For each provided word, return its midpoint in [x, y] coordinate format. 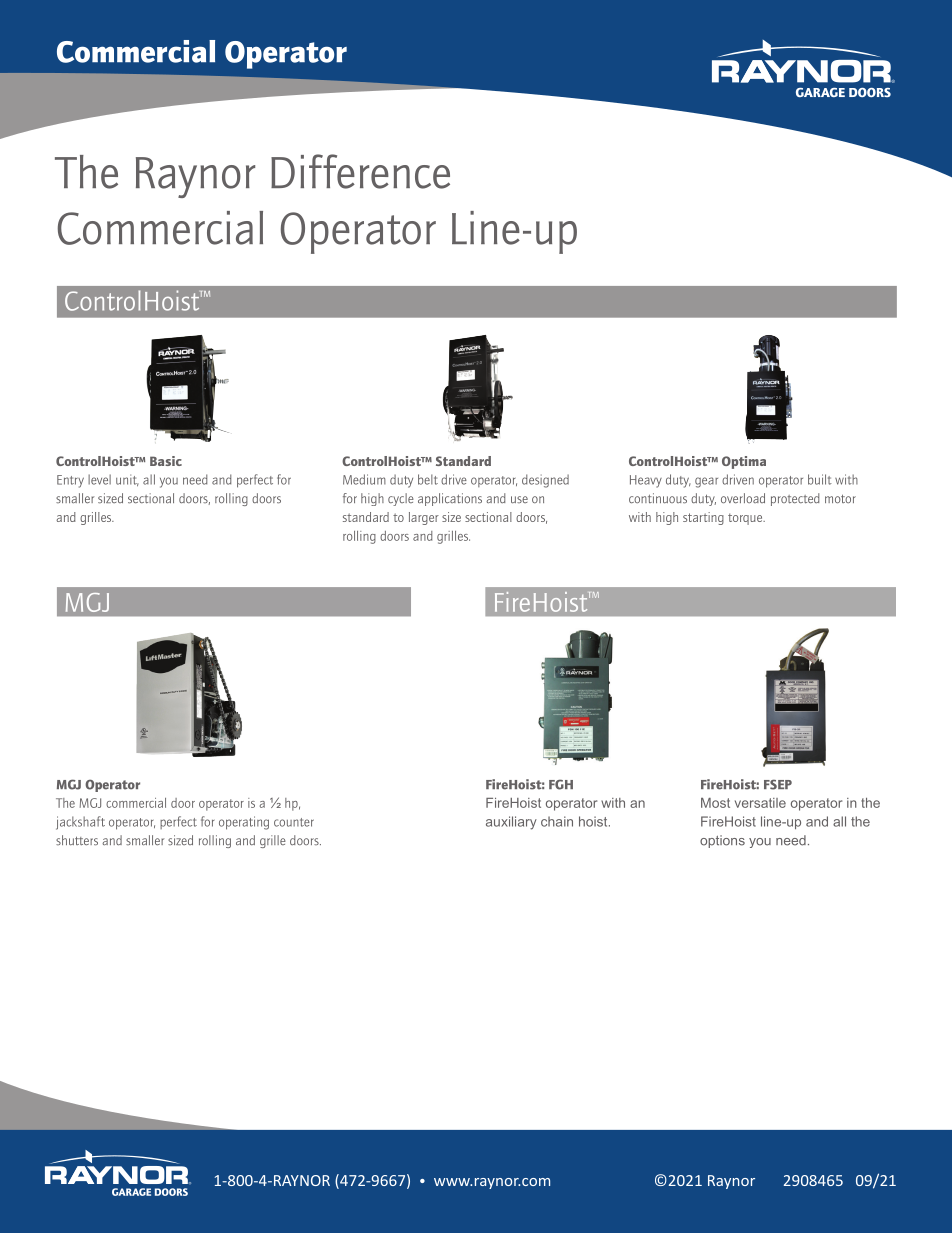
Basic [166, 461]
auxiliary [511, 823]
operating [244, 823]
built [820, 479]
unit [127, 480]
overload [743, 498]
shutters [77, 840]
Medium [364, 479]
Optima [744, 462]
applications [450, 499]
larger [424, 518]
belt [428, 479]
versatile [760, 803]
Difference [360, 171]
